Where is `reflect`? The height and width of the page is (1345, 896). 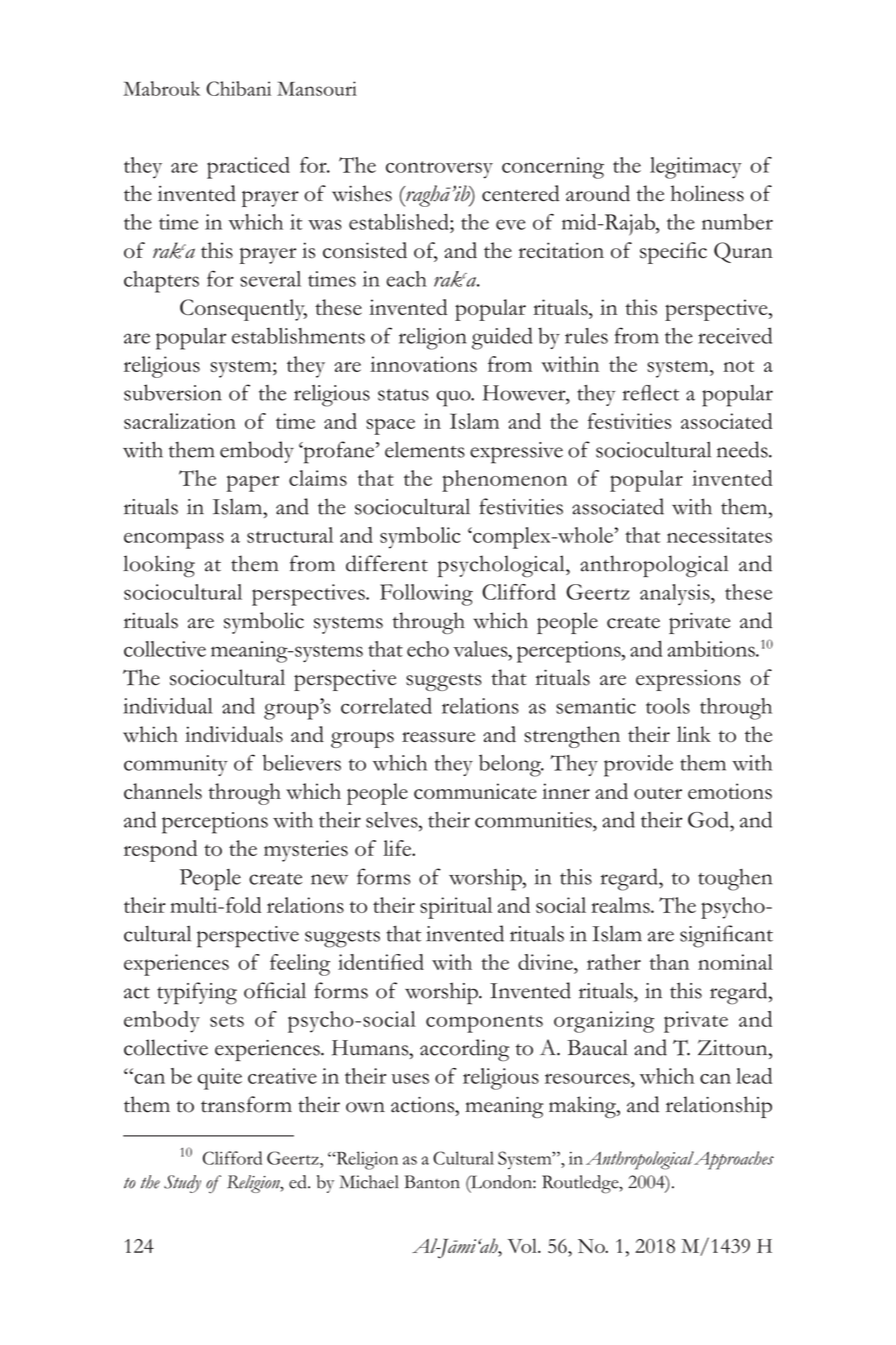 reflect is located at coordinates (651, 393).
